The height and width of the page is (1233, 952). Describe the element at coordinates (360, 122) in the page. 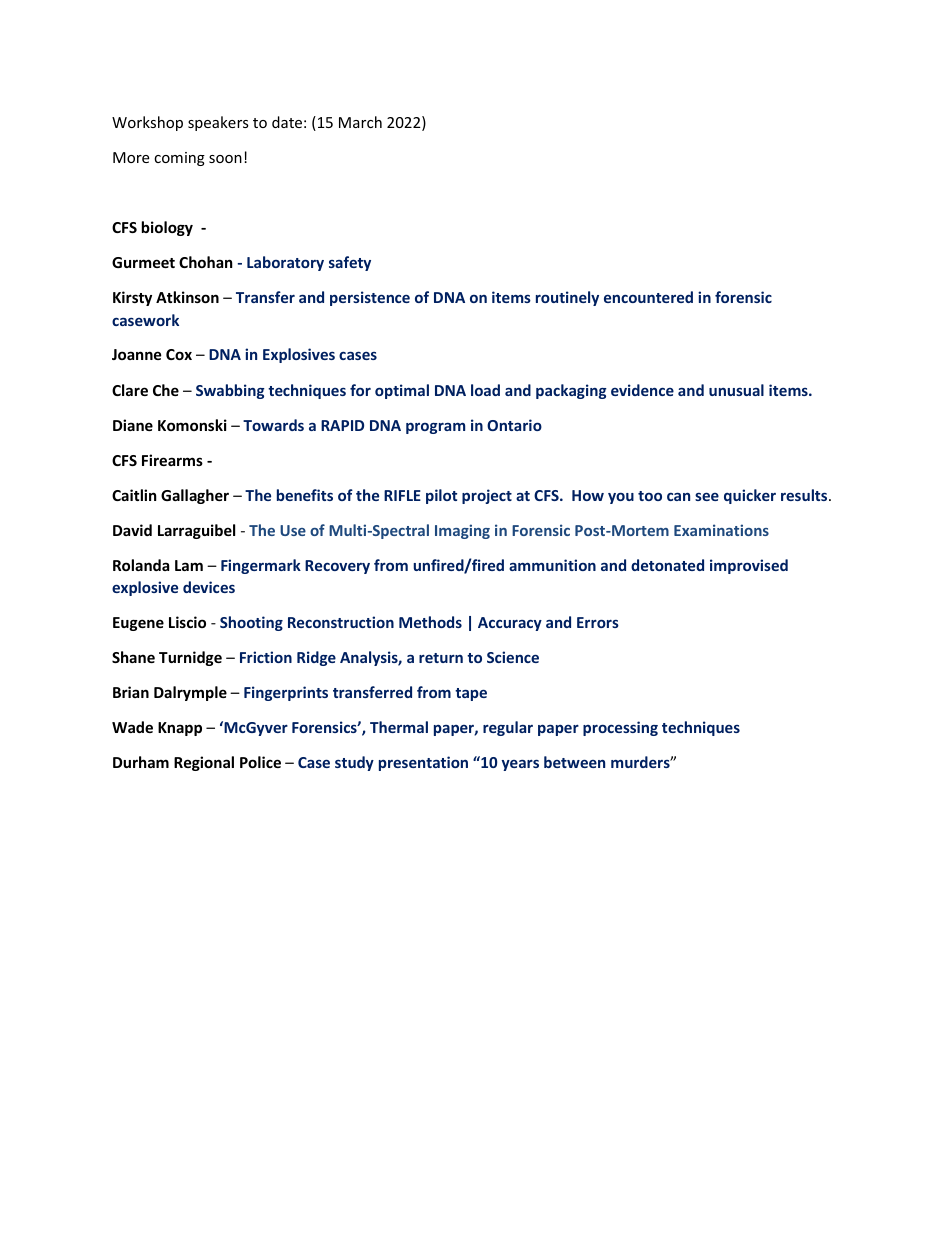

I see `March` at that location.
